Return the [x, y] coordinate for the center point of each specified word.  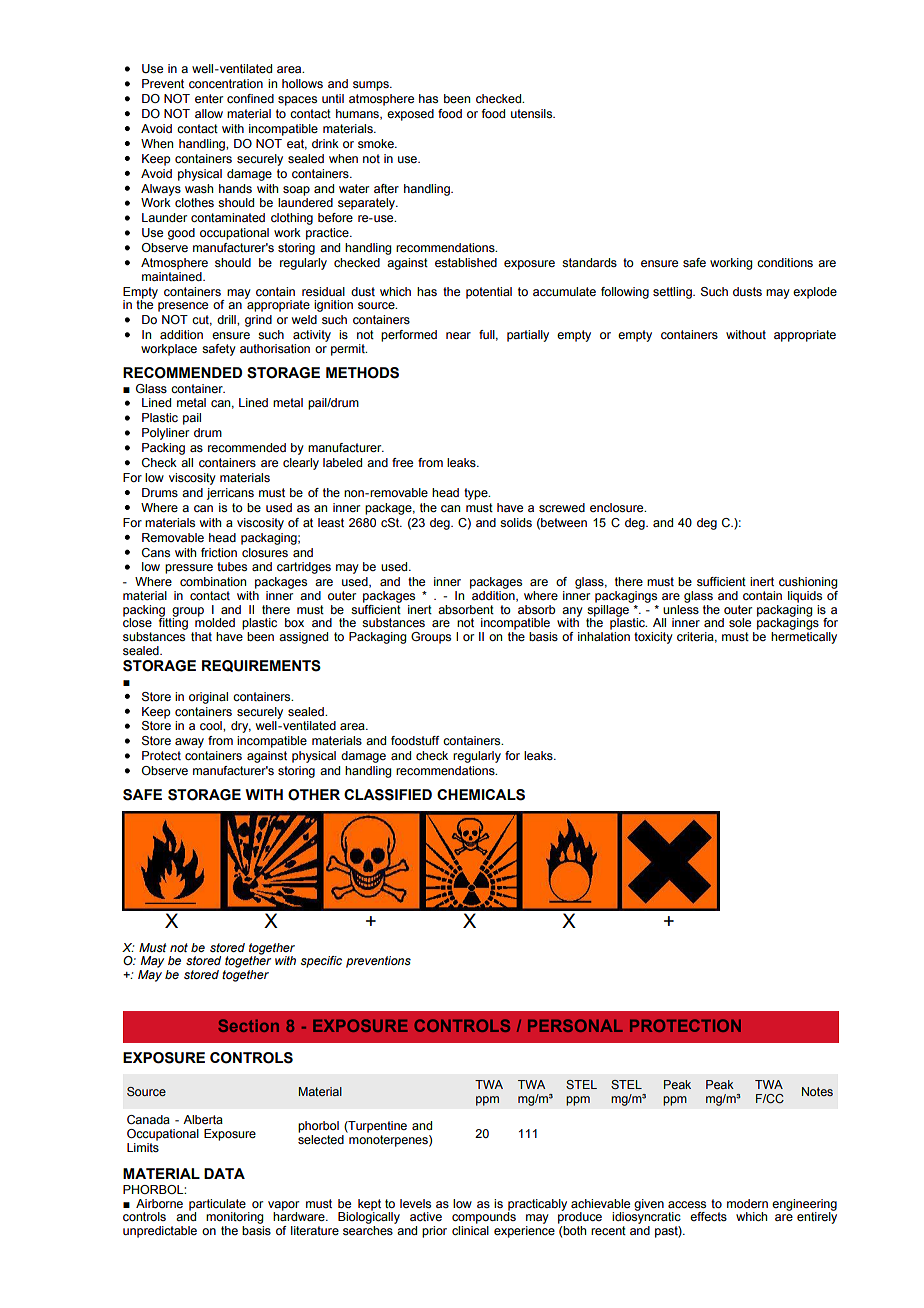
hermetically [804, 638]
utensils [533, 113]
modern [747, 1203]
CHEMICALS [481, 795]
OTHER [314, 795]
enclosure [618, 507]
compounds [484, 1217]
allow [209, 113]
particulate [217, 1205]
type [477, 494]
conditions [785, 262]
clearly [301, 464]
